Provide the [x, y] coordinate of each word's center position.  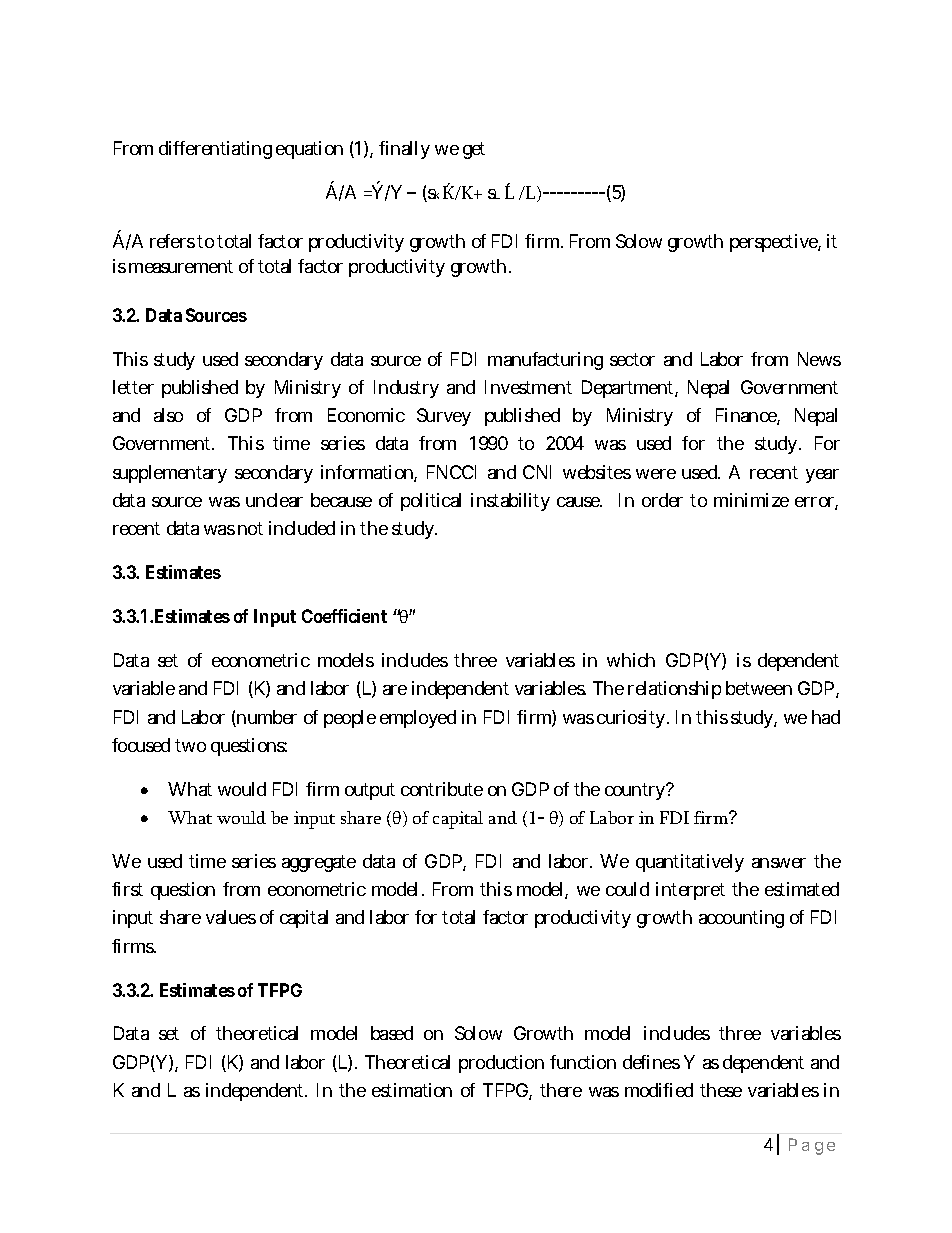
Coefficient [344, 616]
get [474, 150]
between [759, 688]
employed [418, 719]
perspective [775, 243]
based [392, 1033]
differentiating [215, 150]
